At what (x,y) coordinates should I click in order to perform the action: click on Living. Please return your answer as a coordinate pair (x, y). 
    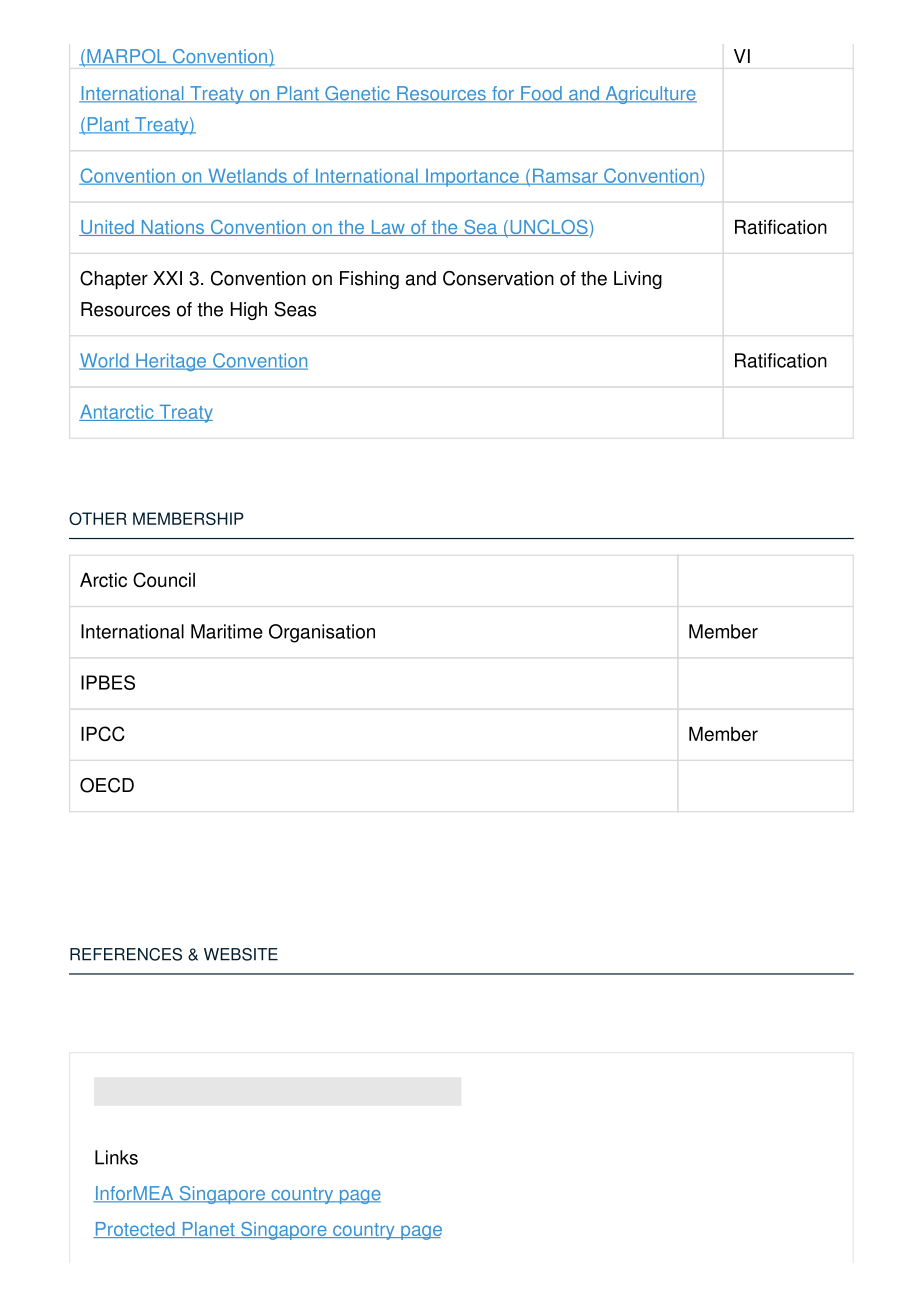
    Looking at the image, I should click on (638, 280).
